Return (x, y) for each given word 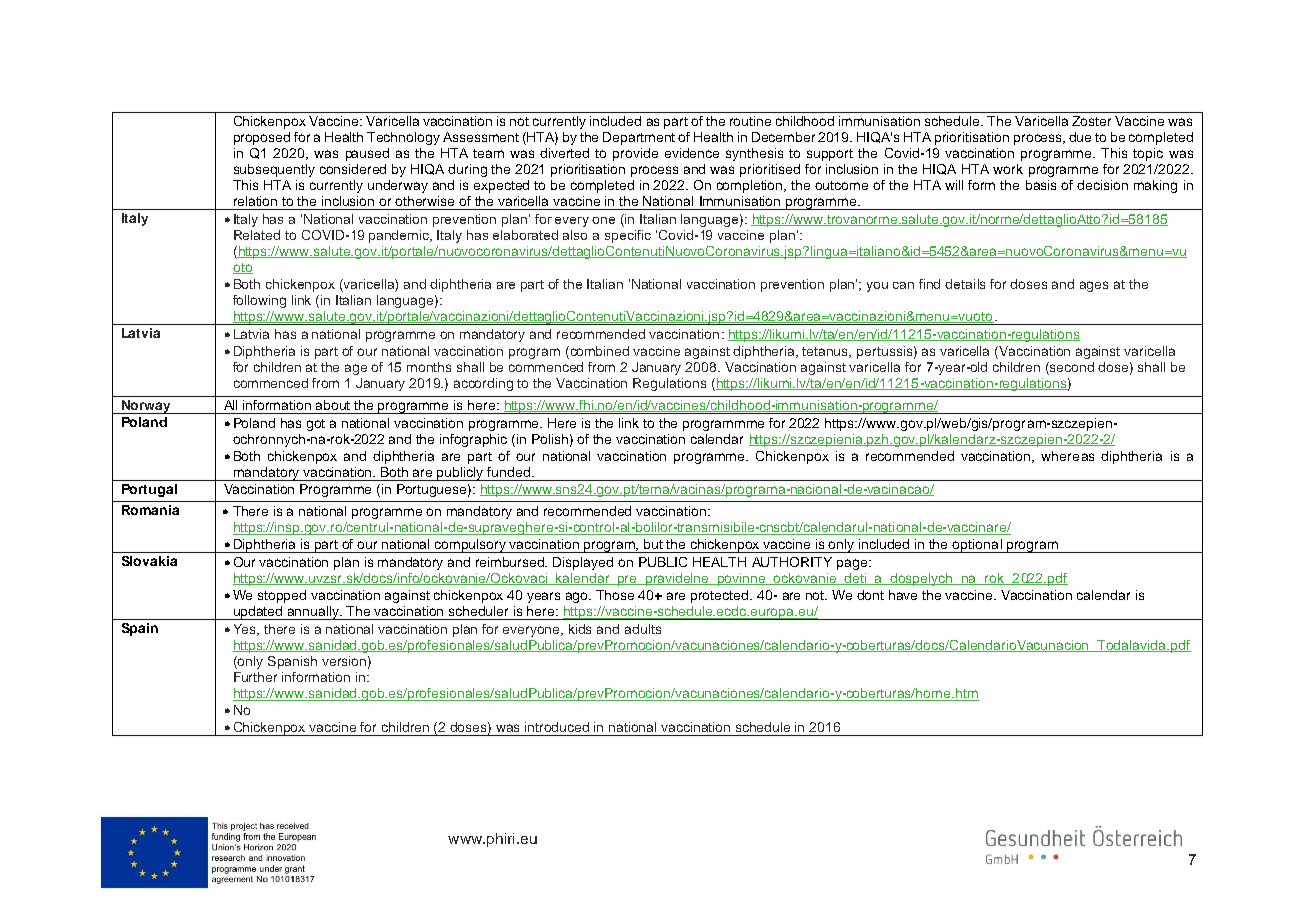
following (259, 301)
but (653, 544)
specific (628, 236)
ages (1094, 286)
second (1071, 368)
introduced (557, 727)
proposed (262, 138)
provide (635, 154)
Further (255, 677)
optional (977, 546)
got (316, 425)
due (1080, 137)
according (483, 384)
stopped (282, 596)
